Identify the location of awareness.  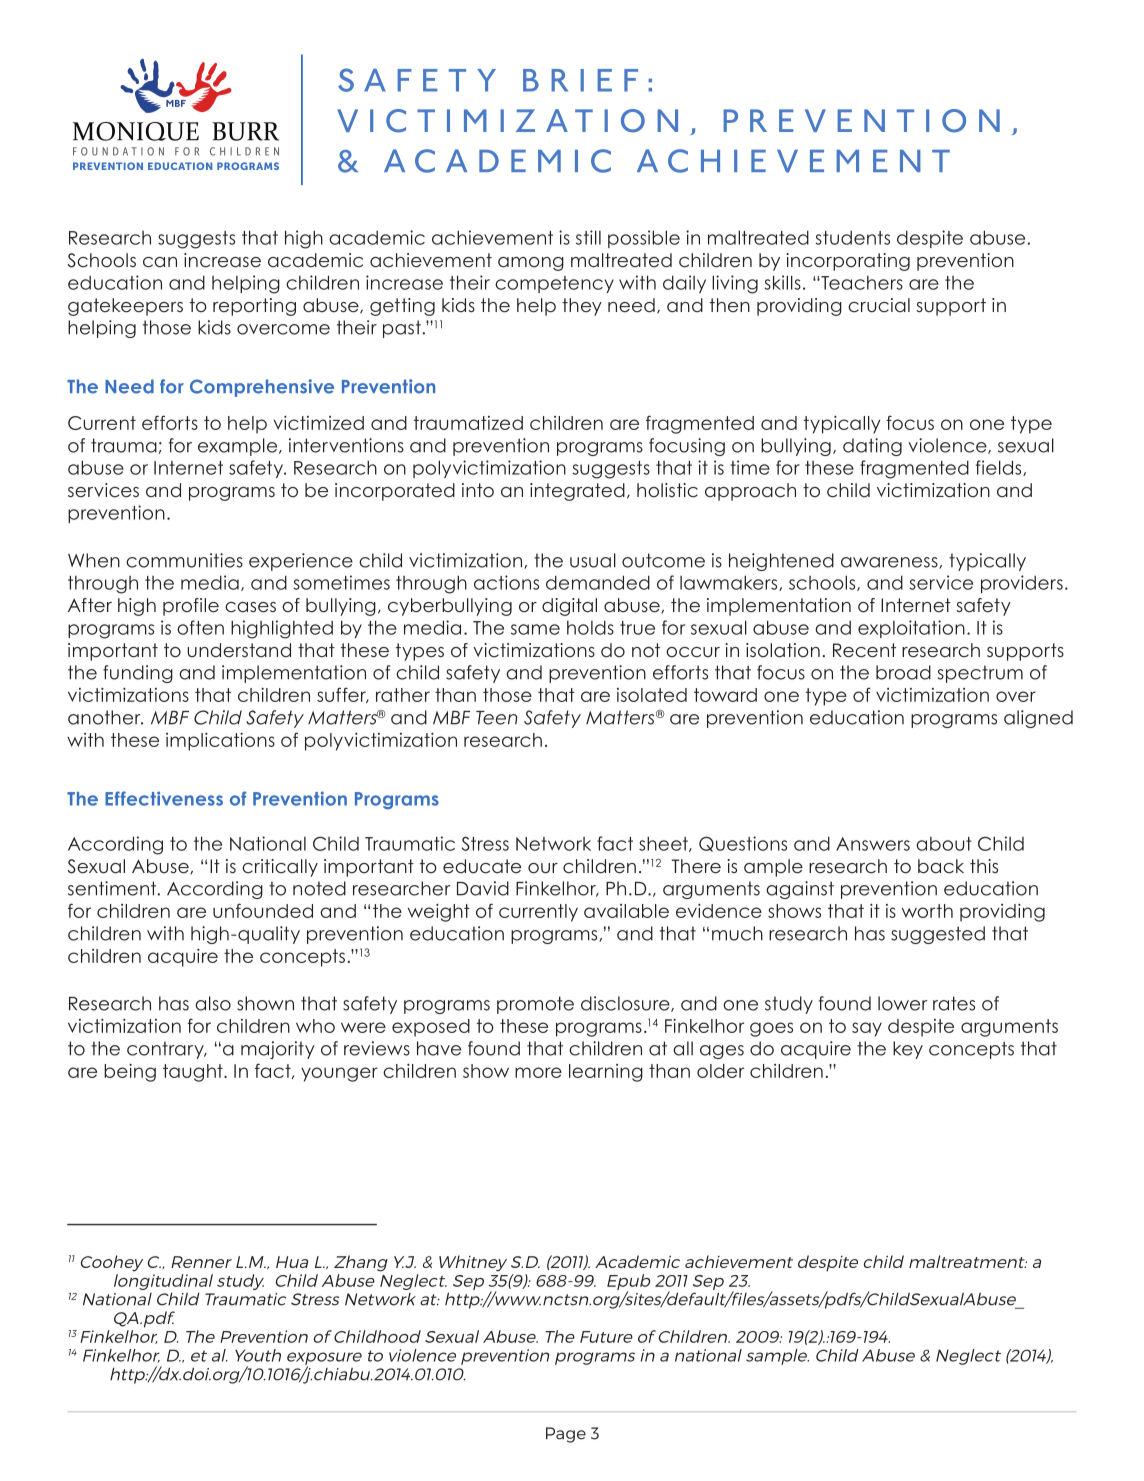
(890, 563).
